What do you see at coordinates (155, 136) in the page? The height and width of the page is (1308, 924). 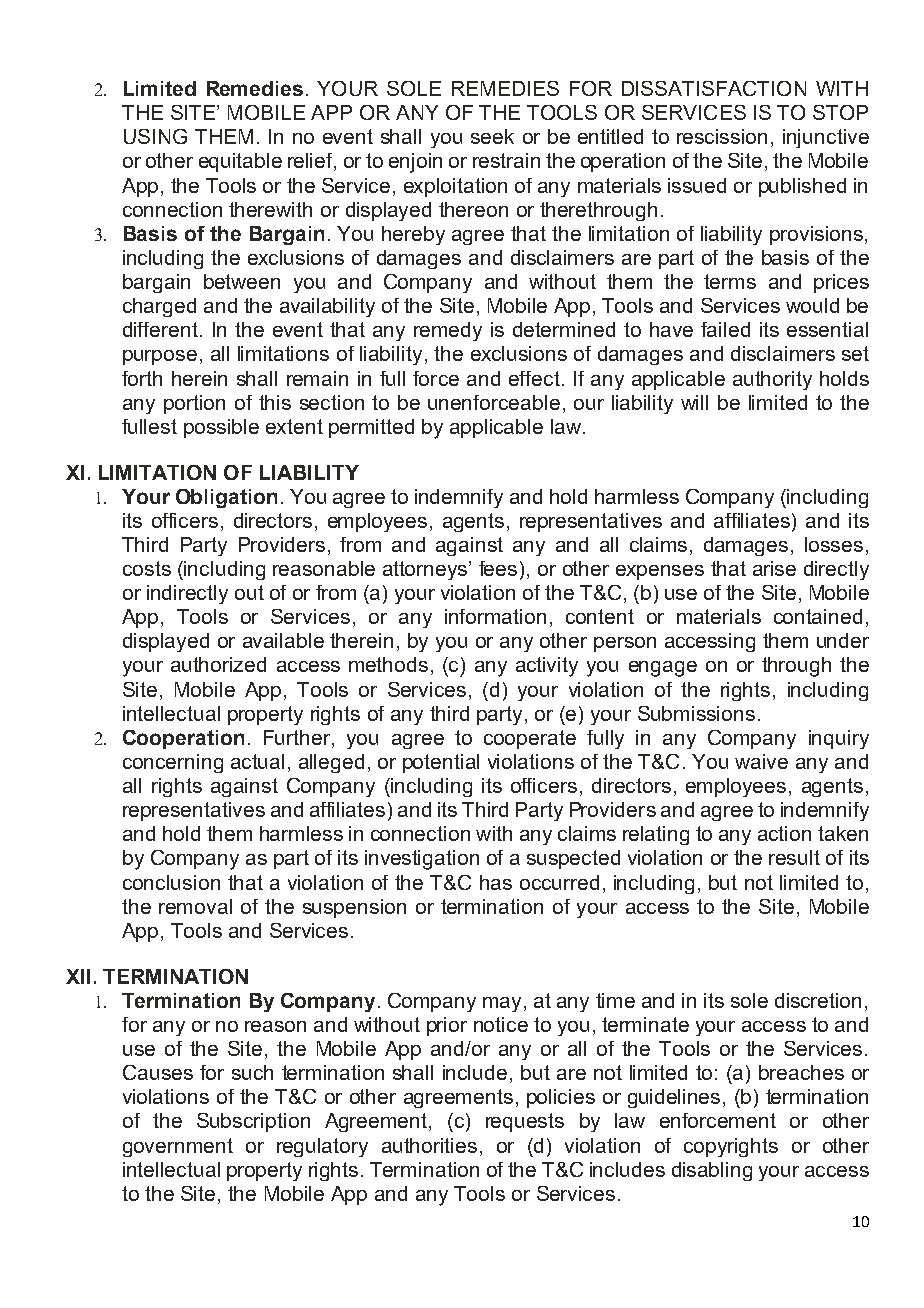 I see `USING` at bounding box center [155, 136].
